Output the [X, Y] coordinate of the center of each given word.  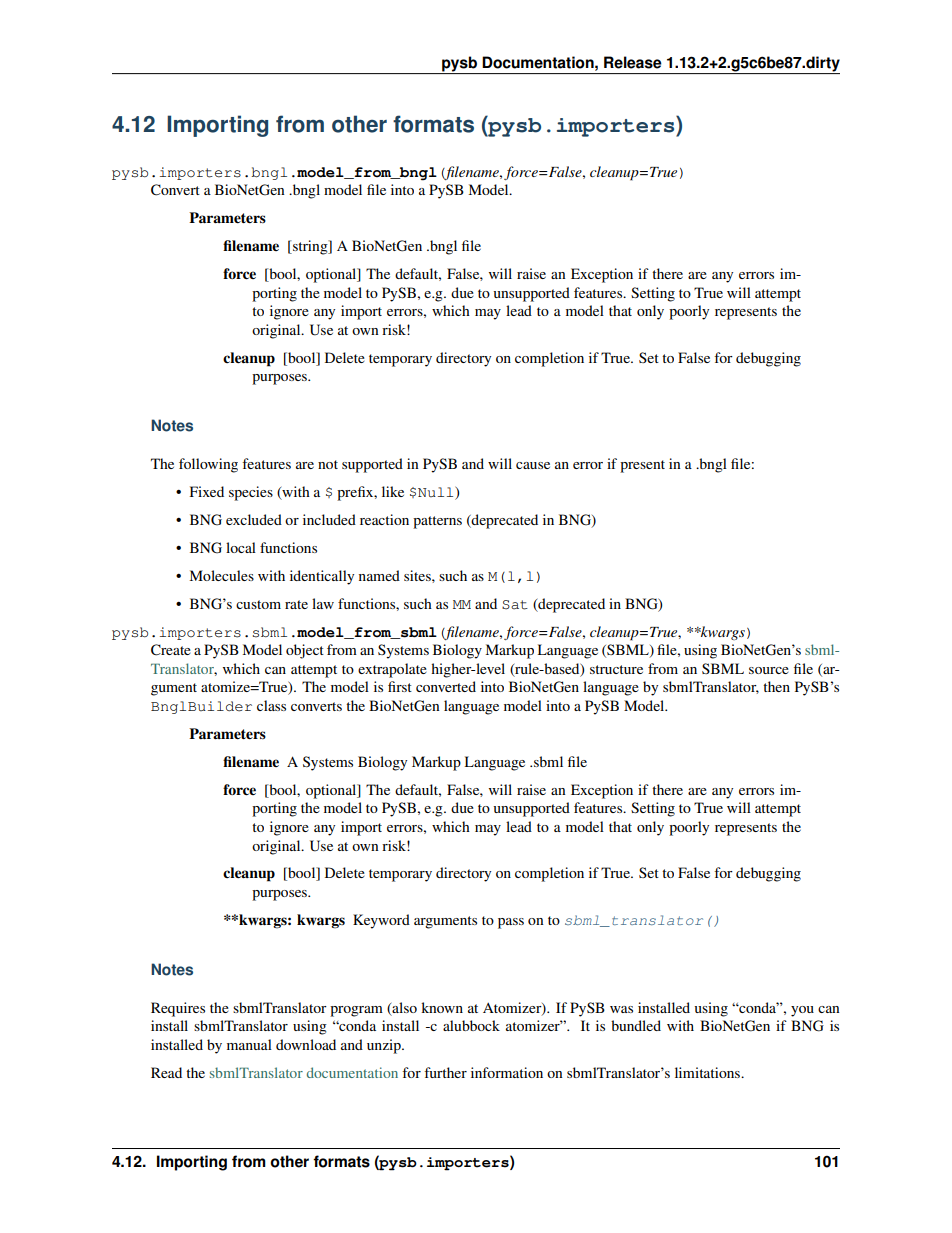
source [769, 670]
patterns [437, 522]
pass [511, 923]
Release [633, 62]
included [329, 519]
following [208, 465]
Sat [515, 605]
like [393, 491]
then [776, 686]
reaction [384, 519]
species [251, 493]
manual [249, 1044]
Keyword [381, 921]
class [271, 705]
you [802, 1011]
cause [533, 465]
